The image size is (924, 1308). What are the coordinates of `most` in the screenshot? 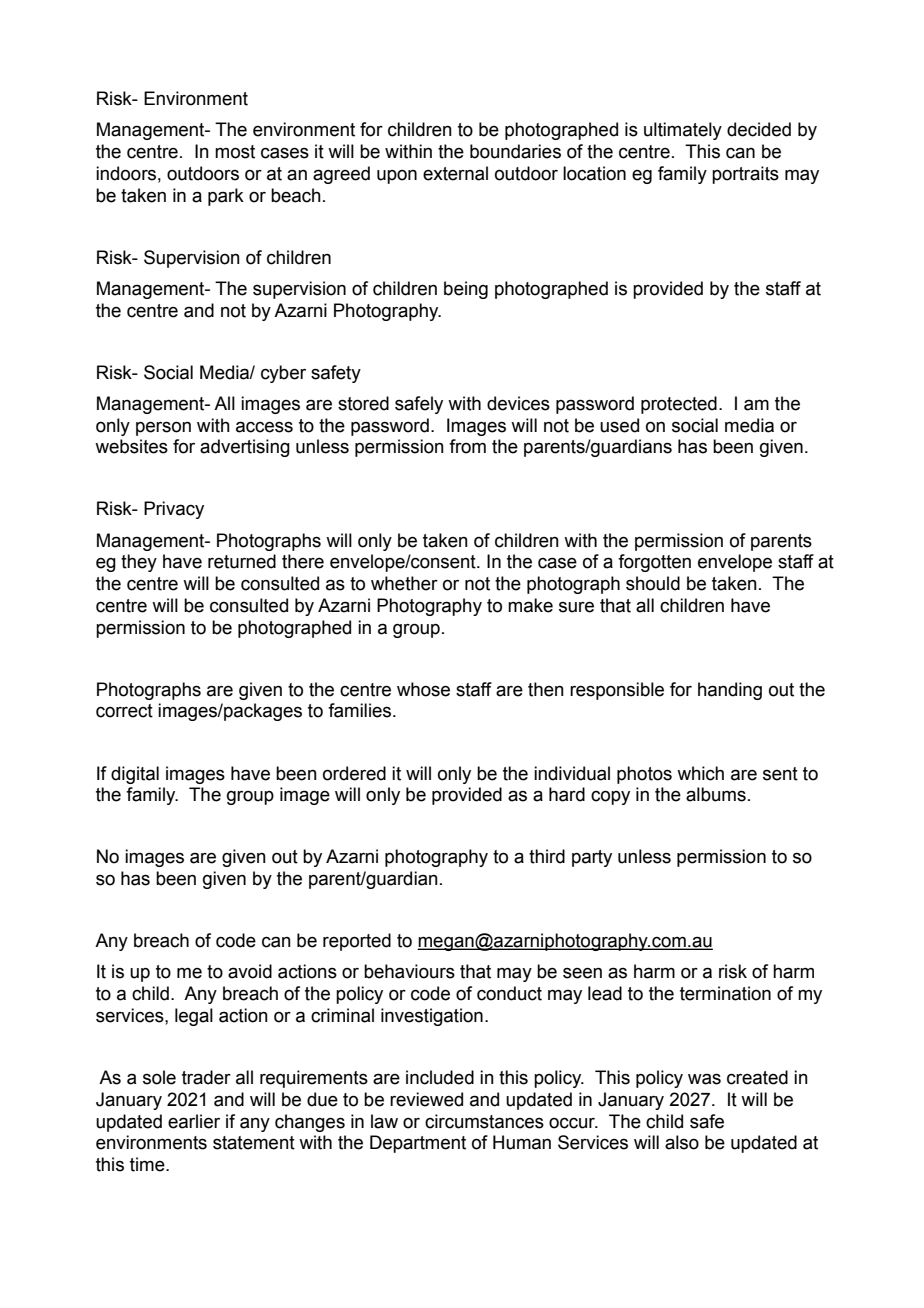 It's located at (235, 152).
